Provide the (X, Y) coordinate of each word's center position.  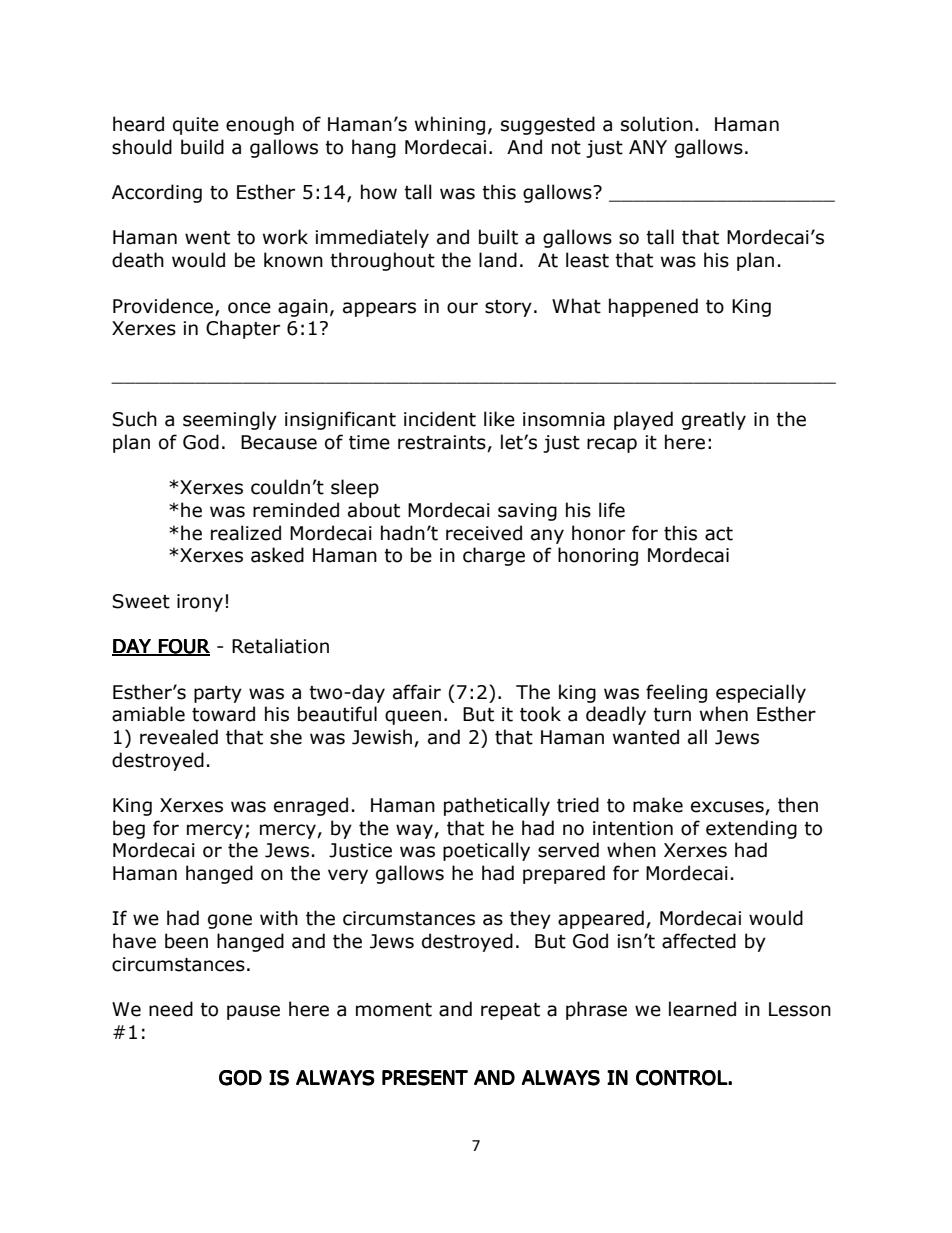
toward (223, 714)
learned (702, 1009)
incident (440, 419)
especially (761, 693)
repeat (510, 1011)
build (202, 147)
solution (657, 124)
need (171, 1009)
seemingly (230, 420)
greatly (714, 420)
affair (417, 692)
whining (450, 125)
